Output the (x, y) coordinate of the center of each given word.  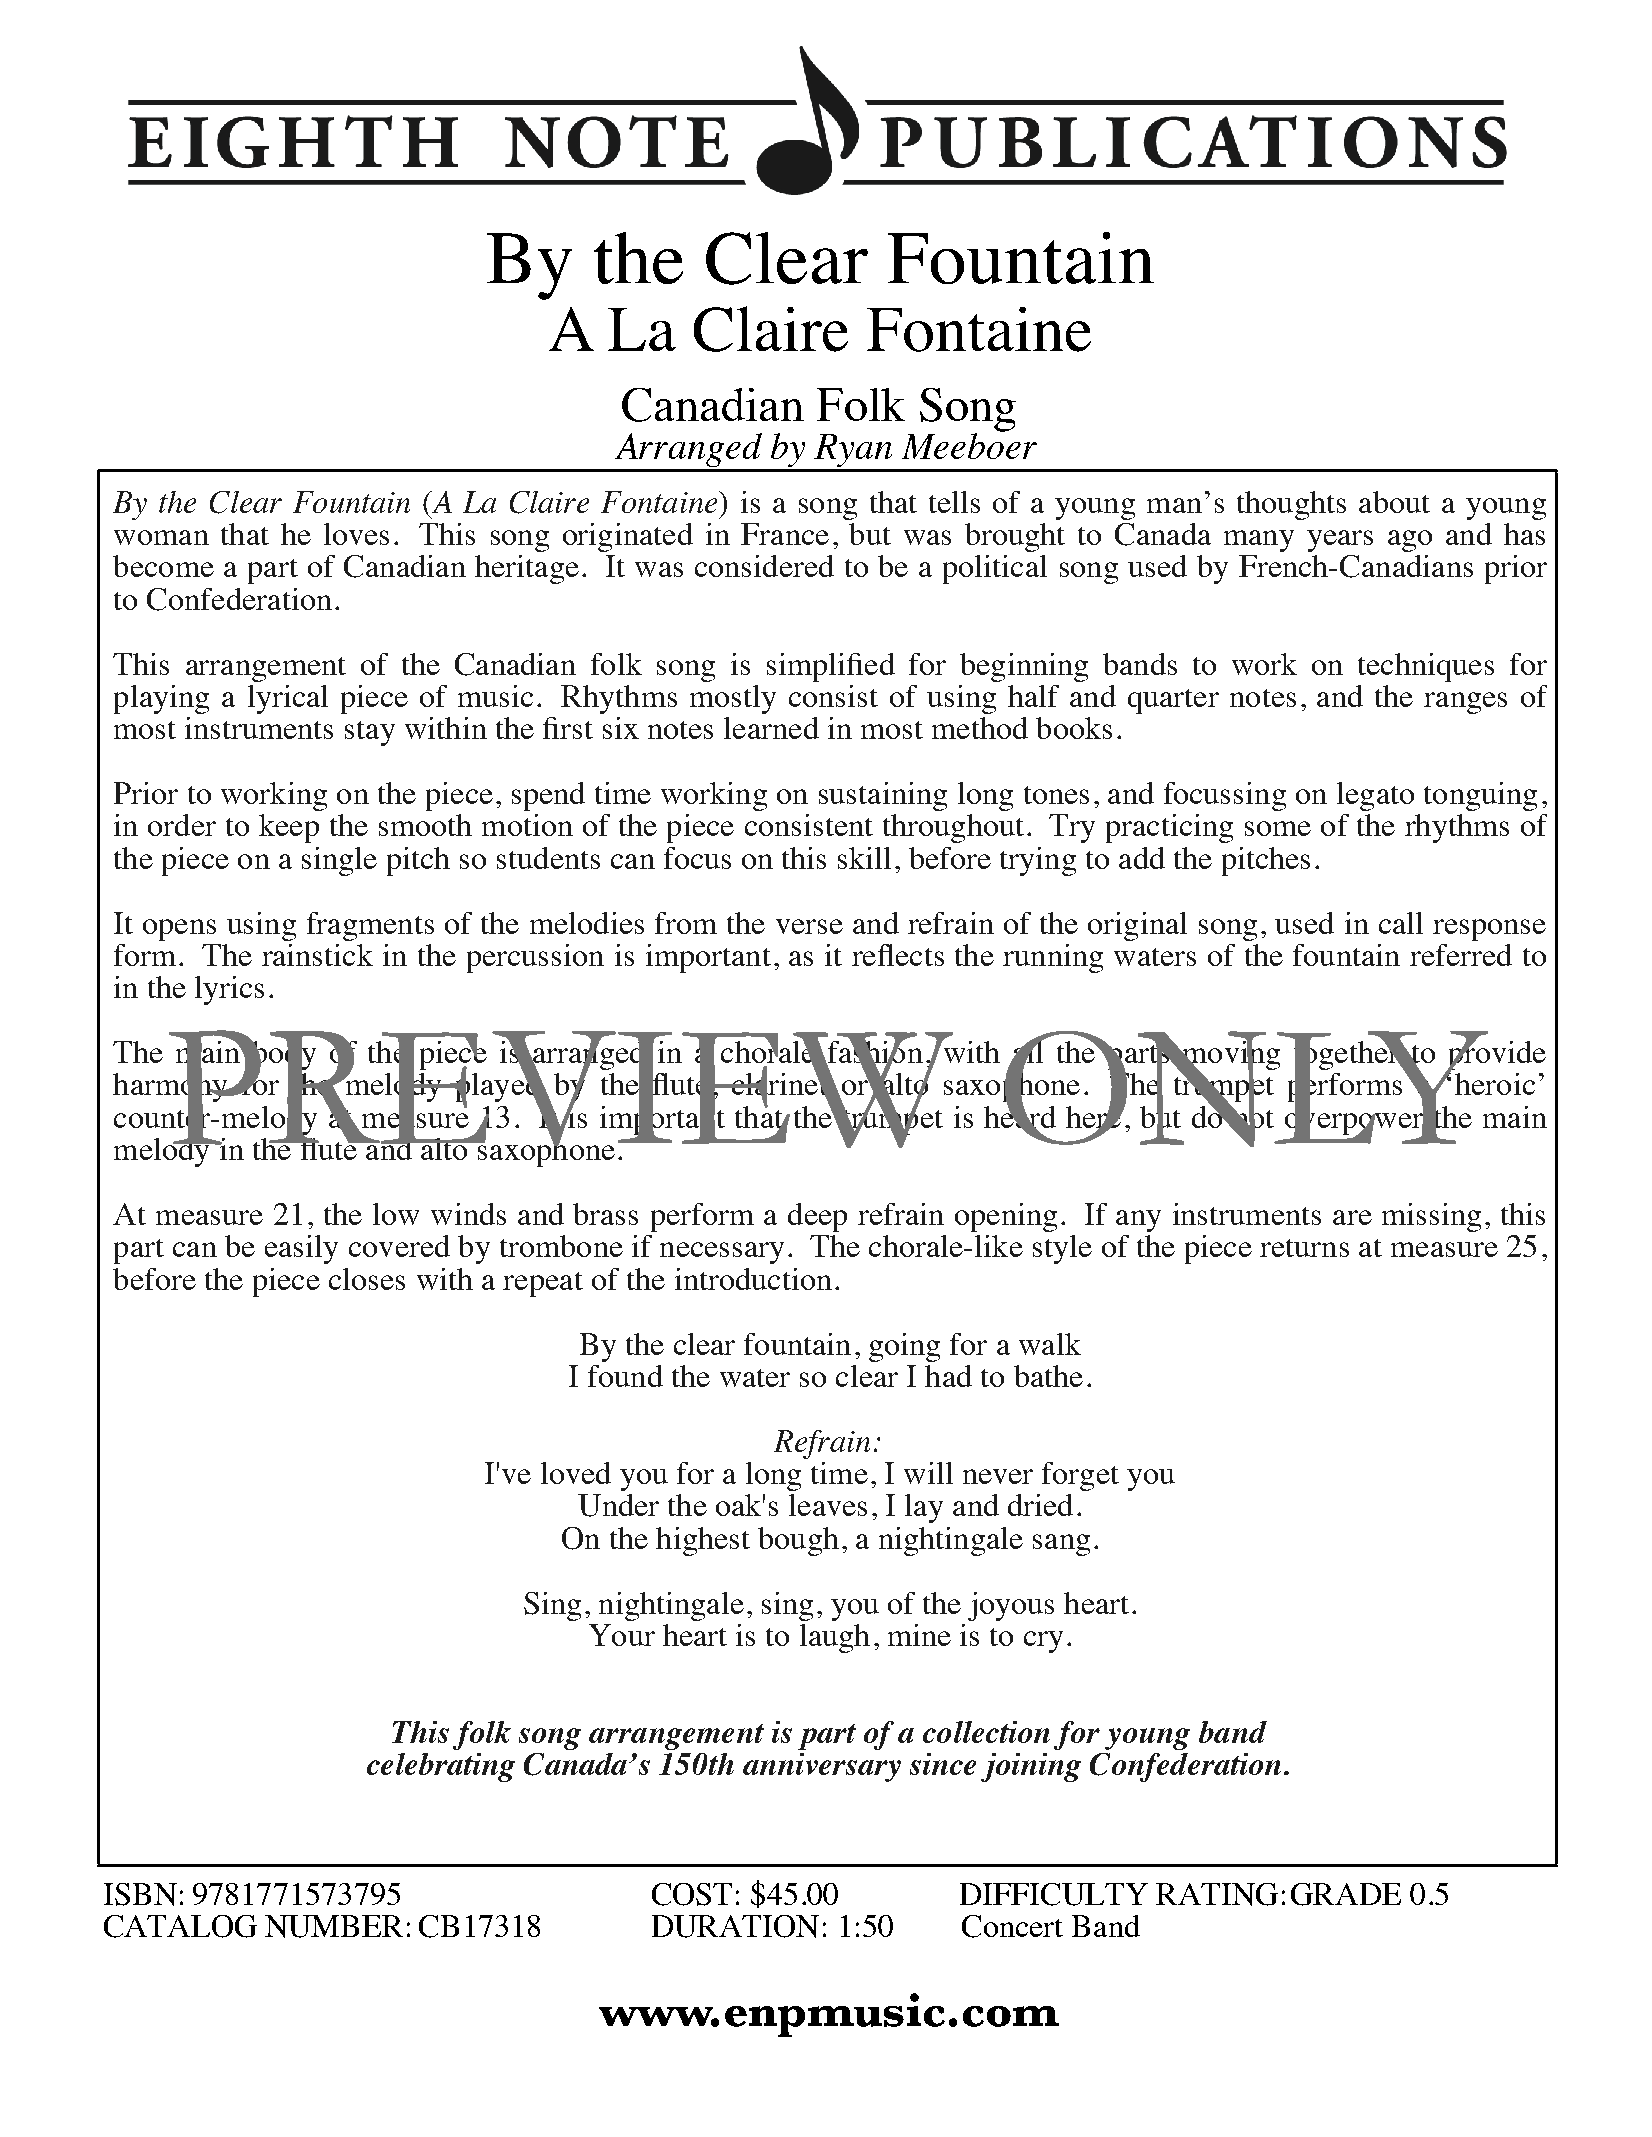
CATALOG (180, 1926)
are (1352, 1217)
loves (356, 534)
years (1340, 541)
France (785, 534)
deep (817, 1217)
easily (301, 1249)
